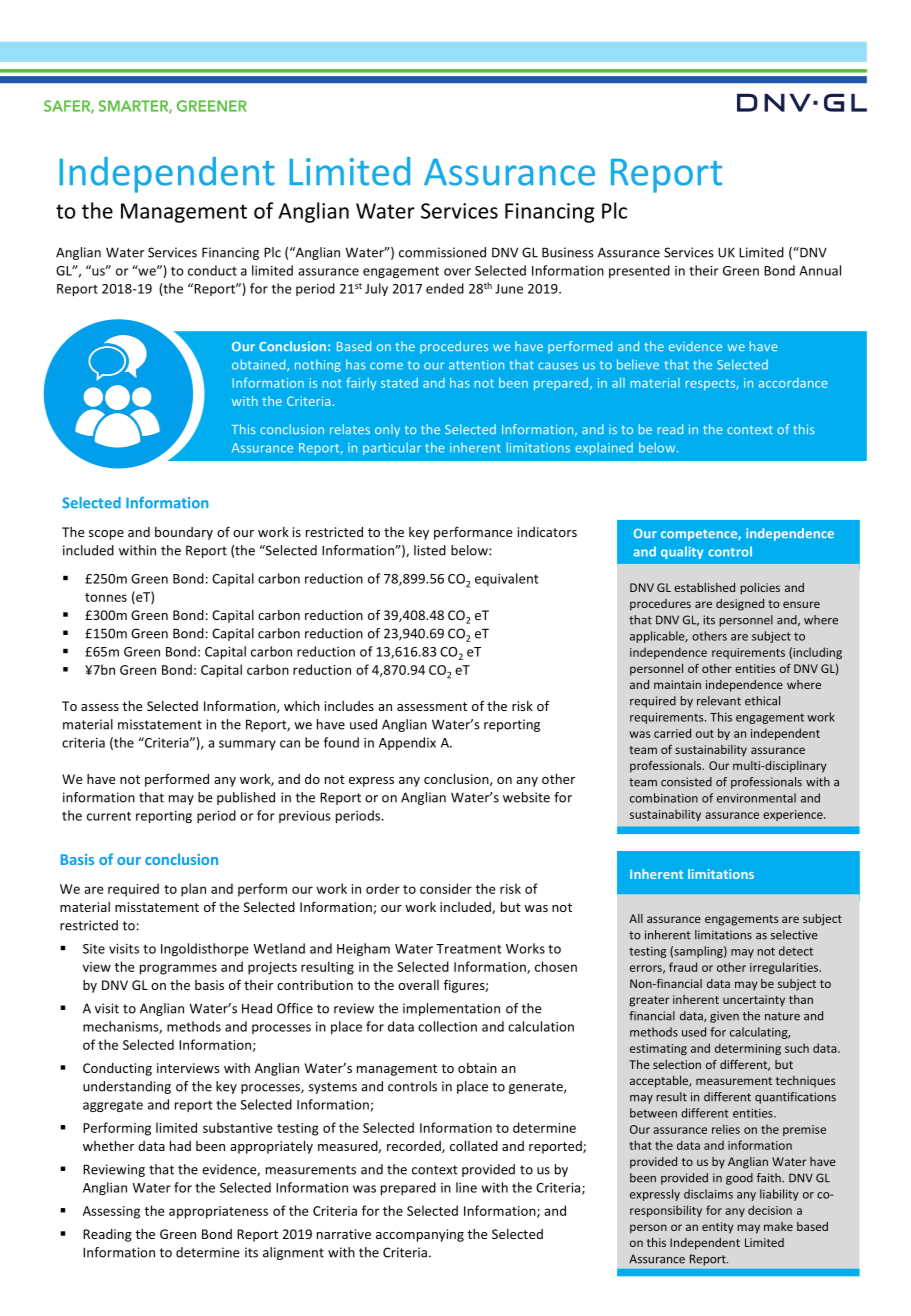 The image size is (911, 1316). I want to click on selective, so click(794, 935).
